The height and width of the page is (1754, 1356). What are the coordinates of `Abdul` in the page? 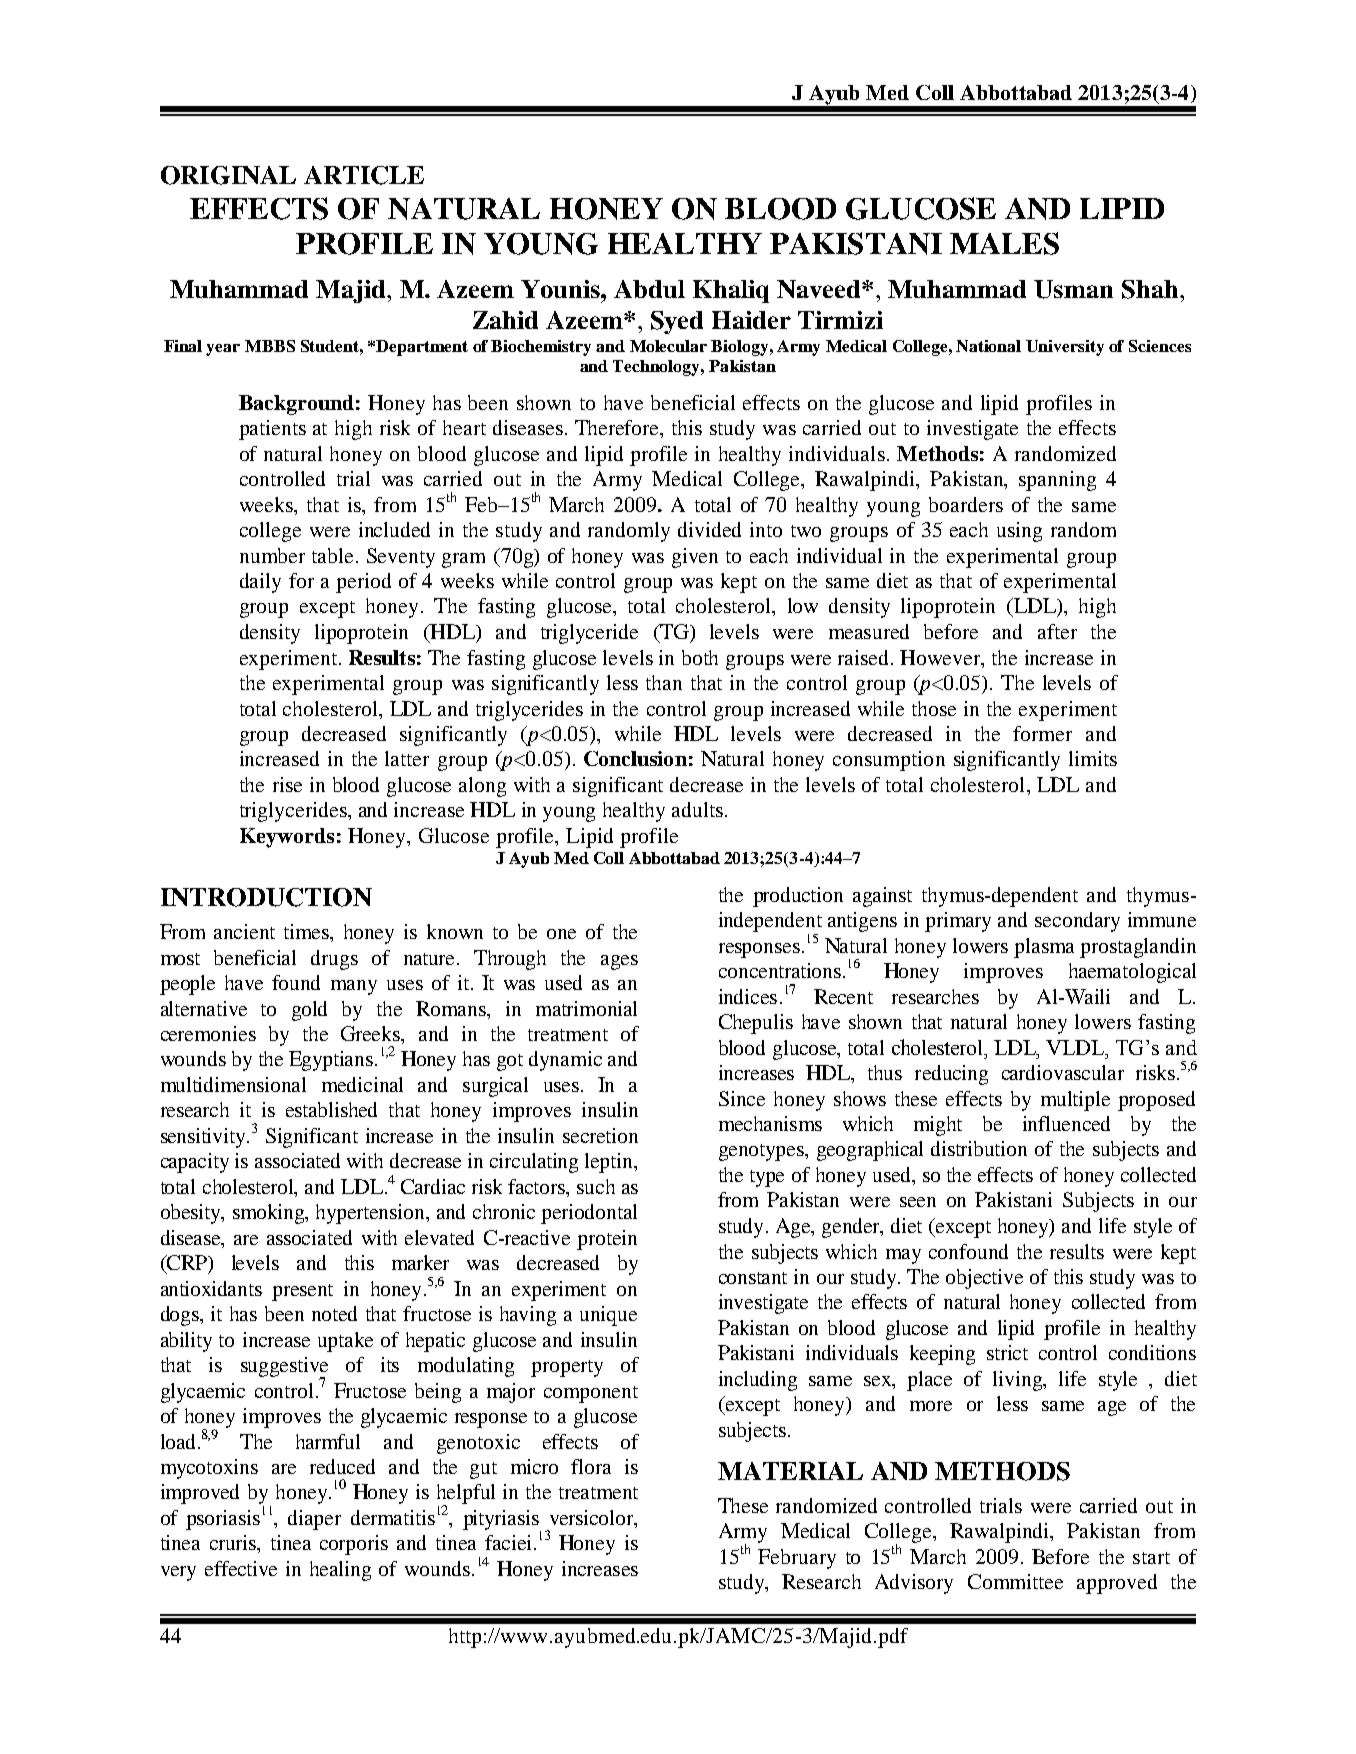 It's located at (649, 289).
